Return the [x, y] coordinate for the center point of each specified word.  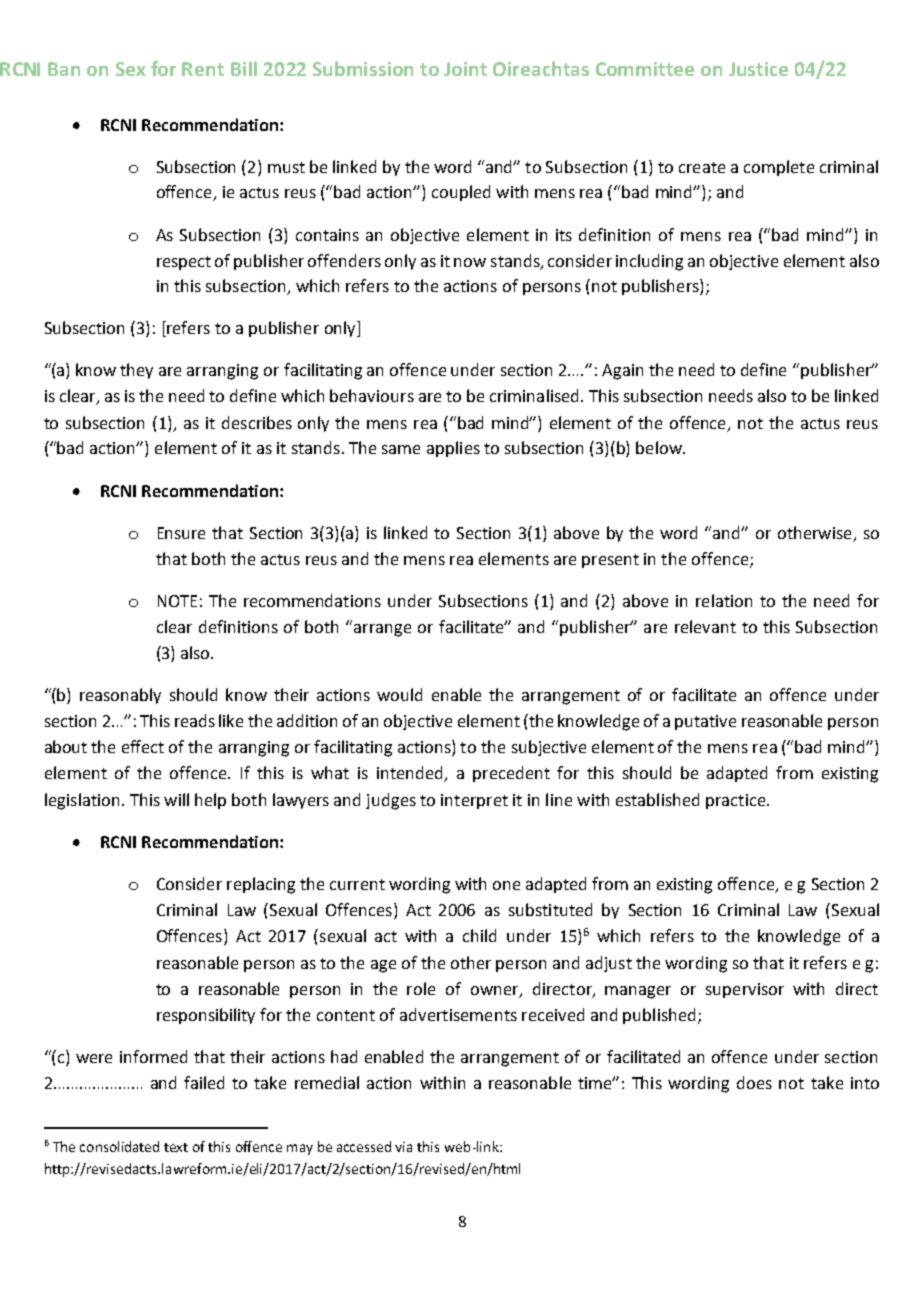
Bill [244, 68]
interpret [474, 801]
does [754, 1082]
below [660, 447]
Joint [465, 69]
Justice [758, 69]
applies [453, 449]
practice [735, 801]
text [176, 1147]
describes [257, 422]
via [403, 1147]
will [176, 799]
